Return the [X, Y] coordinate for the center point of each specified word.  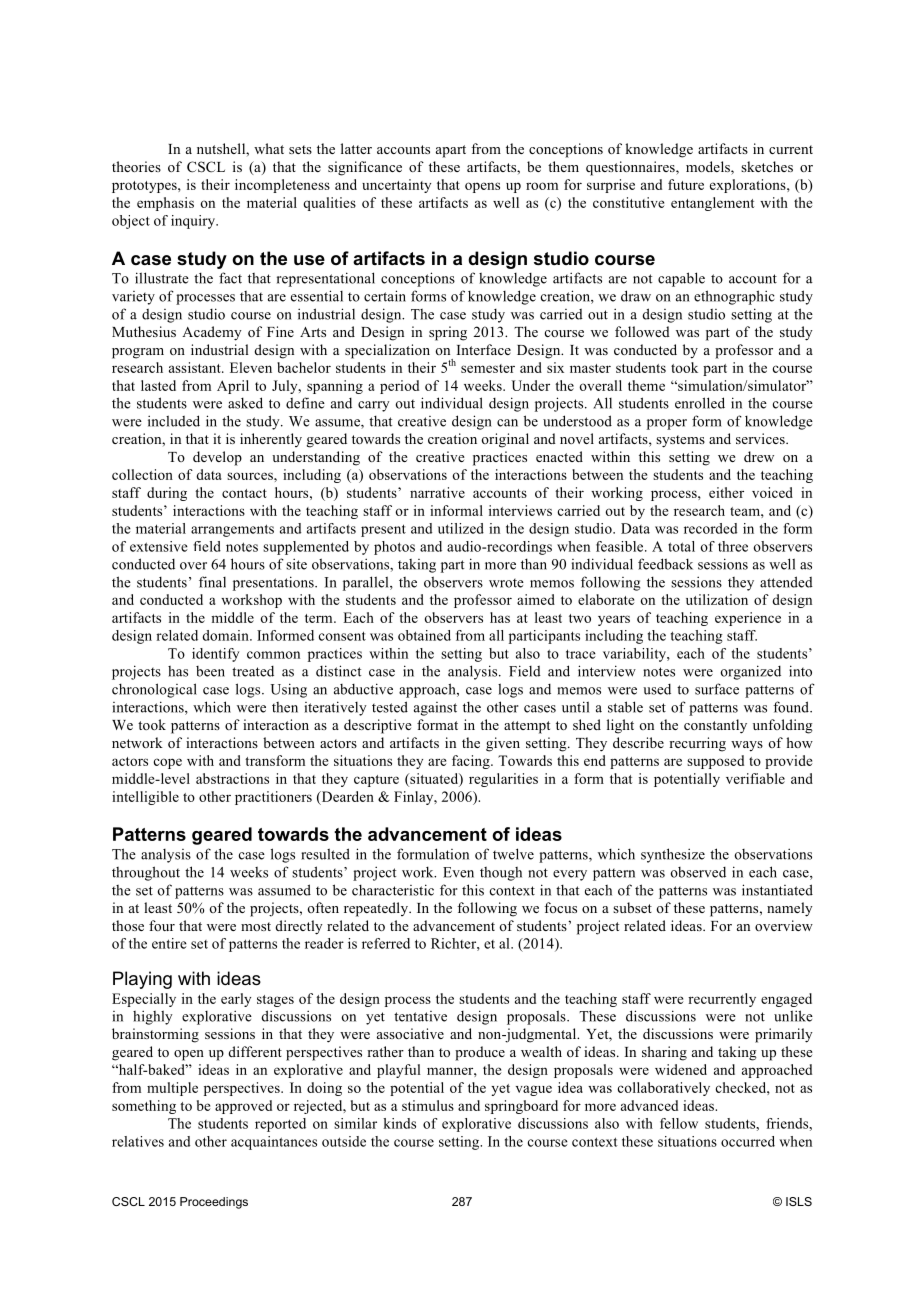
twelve [513, 854]
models [709, 168]
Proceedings [214, 1203]
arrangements [232, 530]
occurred [748, 1141]
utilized [461, 528]
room [542, 186]
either [726, 492]
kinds [399, 1123]
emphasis [165, 204]
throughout [146, 873]
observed [698, 872]
